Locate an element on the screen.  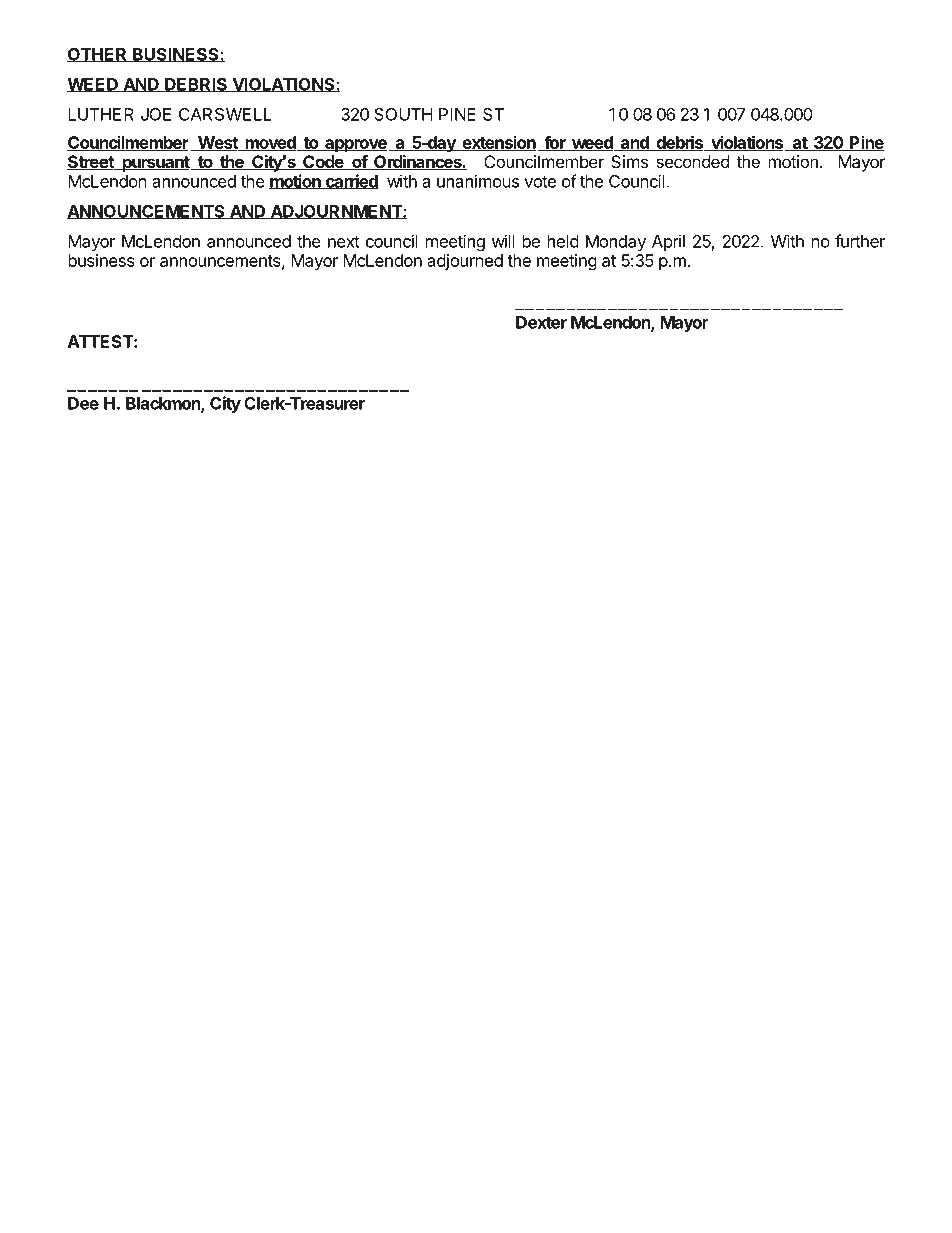
Dee is located at coordinates (83, 403).
